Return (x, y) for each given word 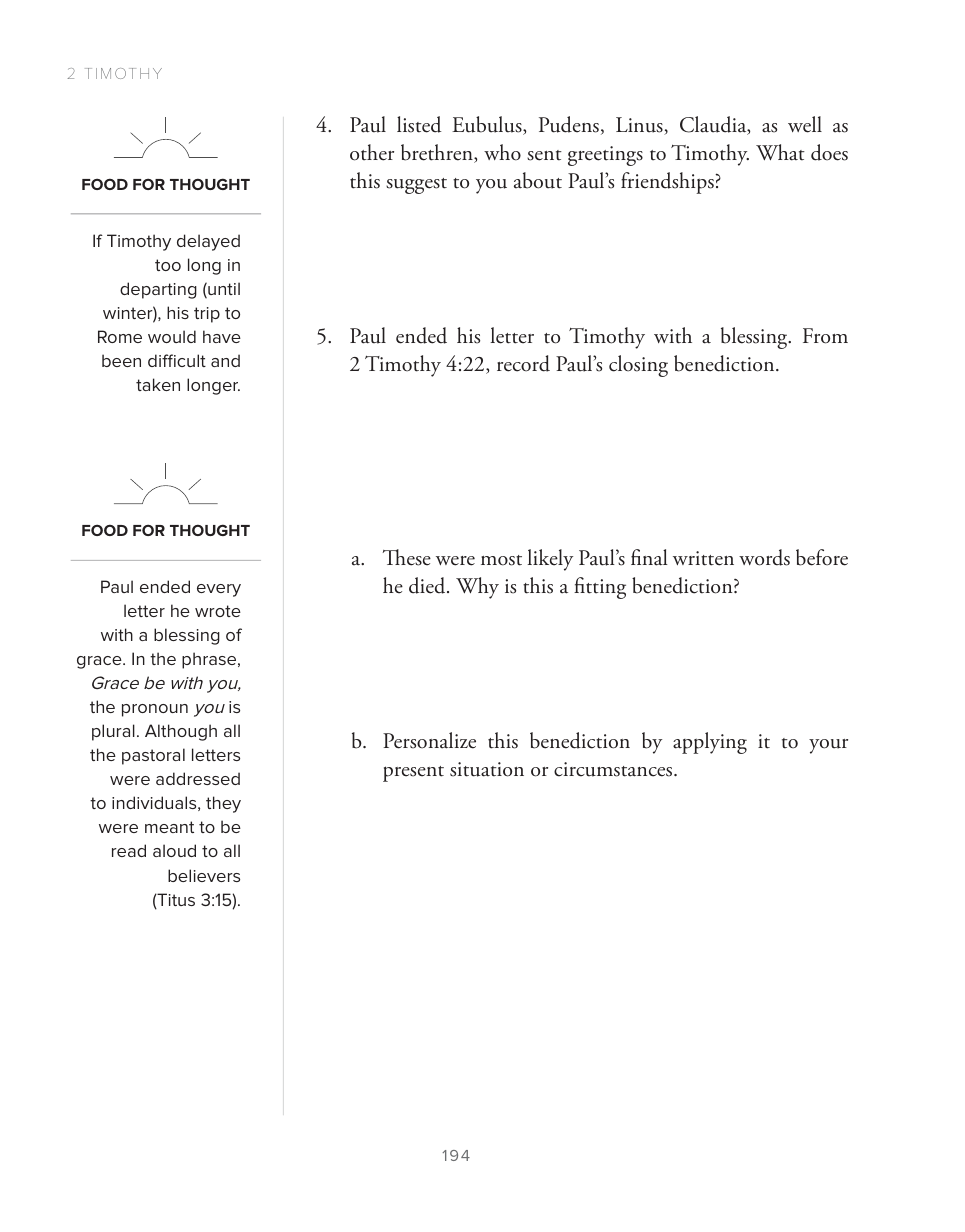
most (501, 560)
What (780, 152)
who (502, 152)
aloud (174, 850)
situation (487, 769)
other (372, 152)
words (764, 557)
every (219, 590)
